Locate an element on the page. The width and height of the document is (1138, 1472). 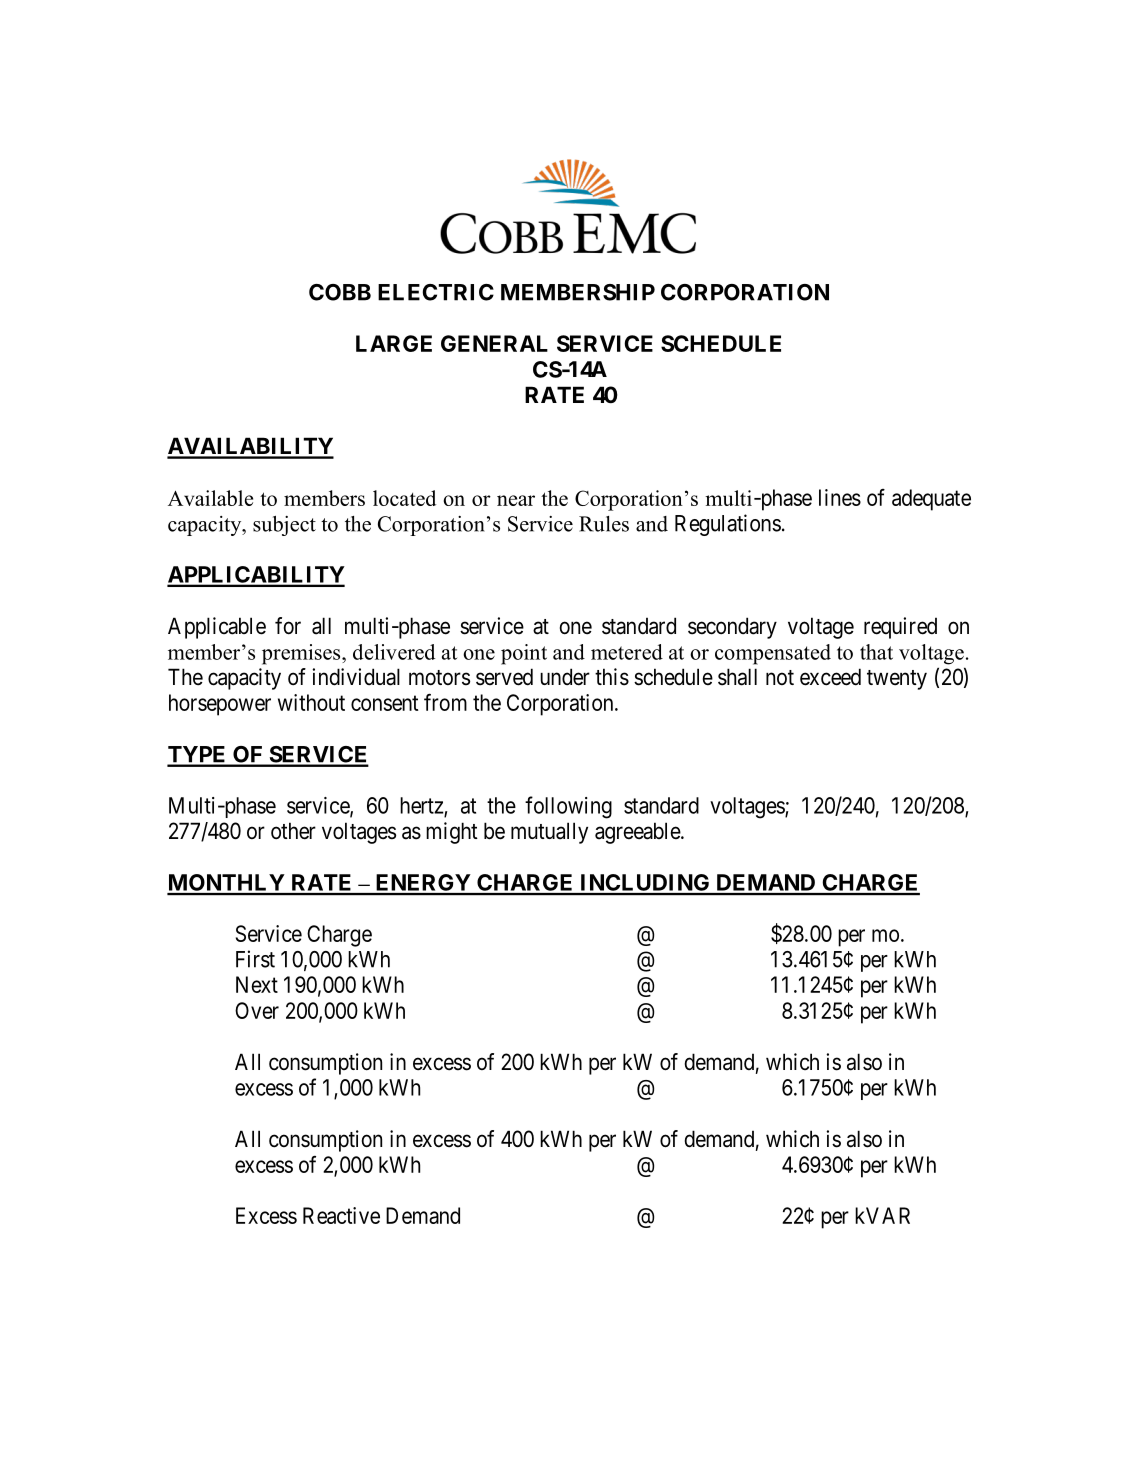
mutually is located at coordinates (549, 833).
